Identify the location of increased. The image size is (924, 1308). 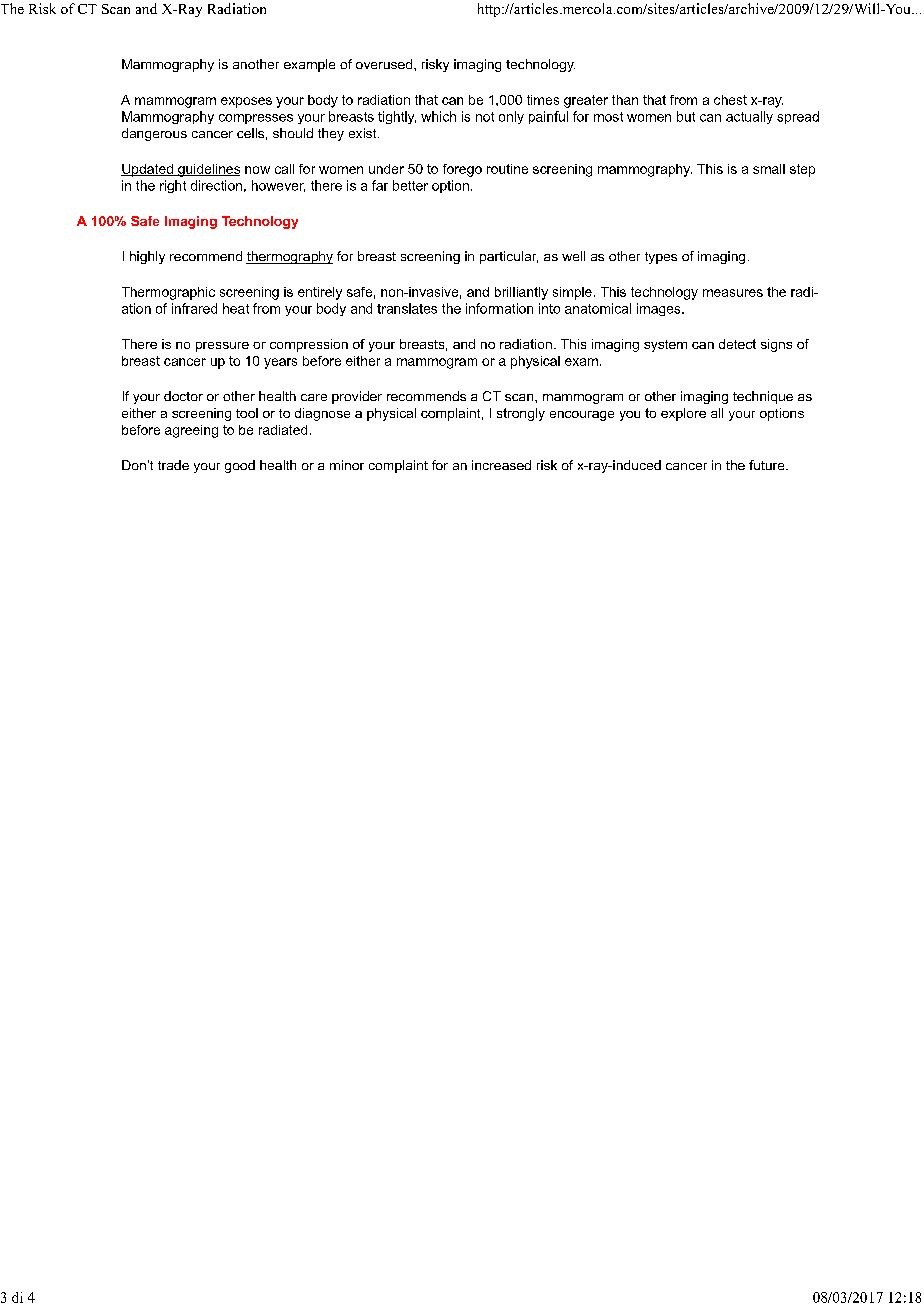
(501, 465).
